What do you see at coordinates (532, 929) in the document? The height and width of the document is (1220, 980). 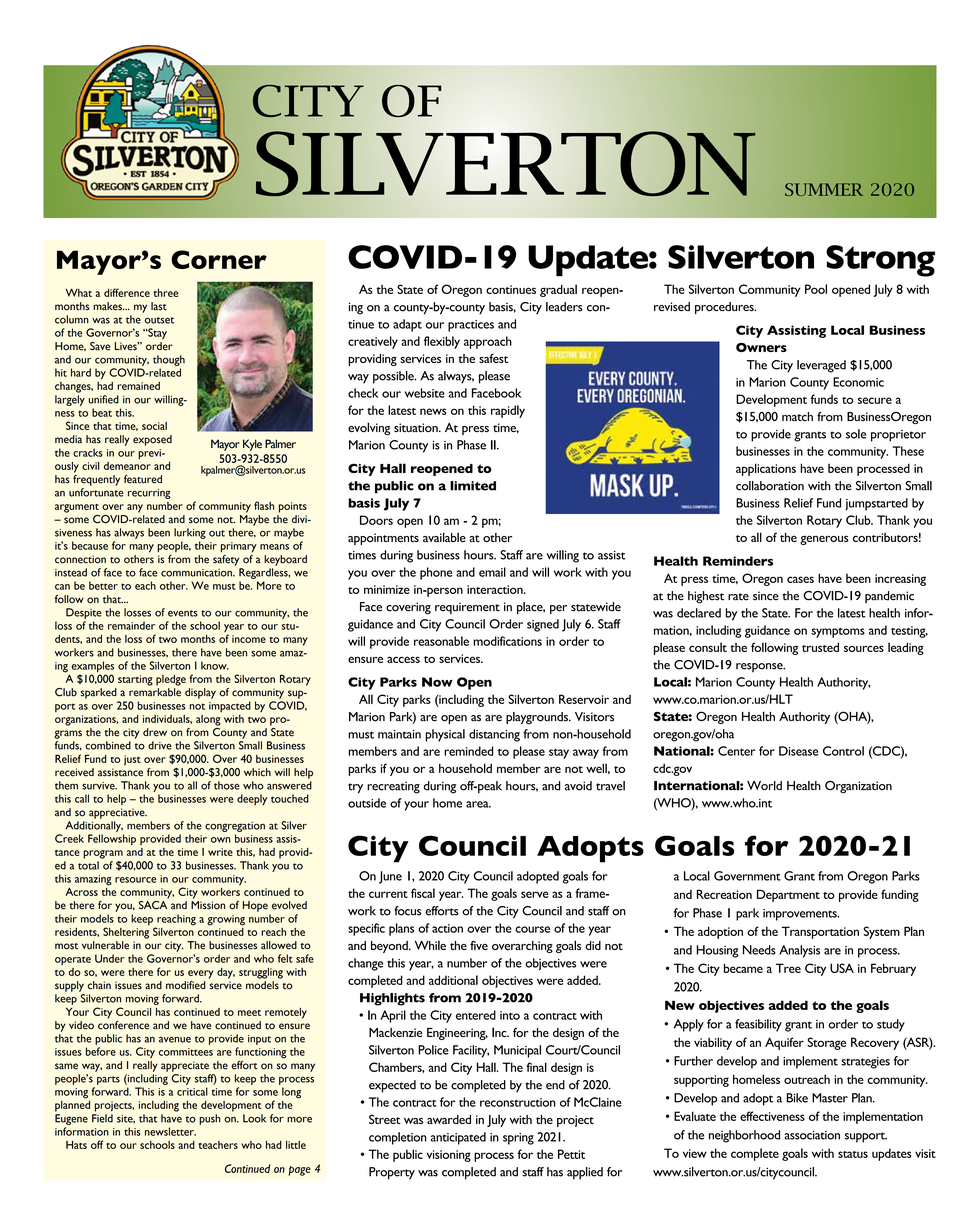 I see `course` at bounding box center [532, 929].
